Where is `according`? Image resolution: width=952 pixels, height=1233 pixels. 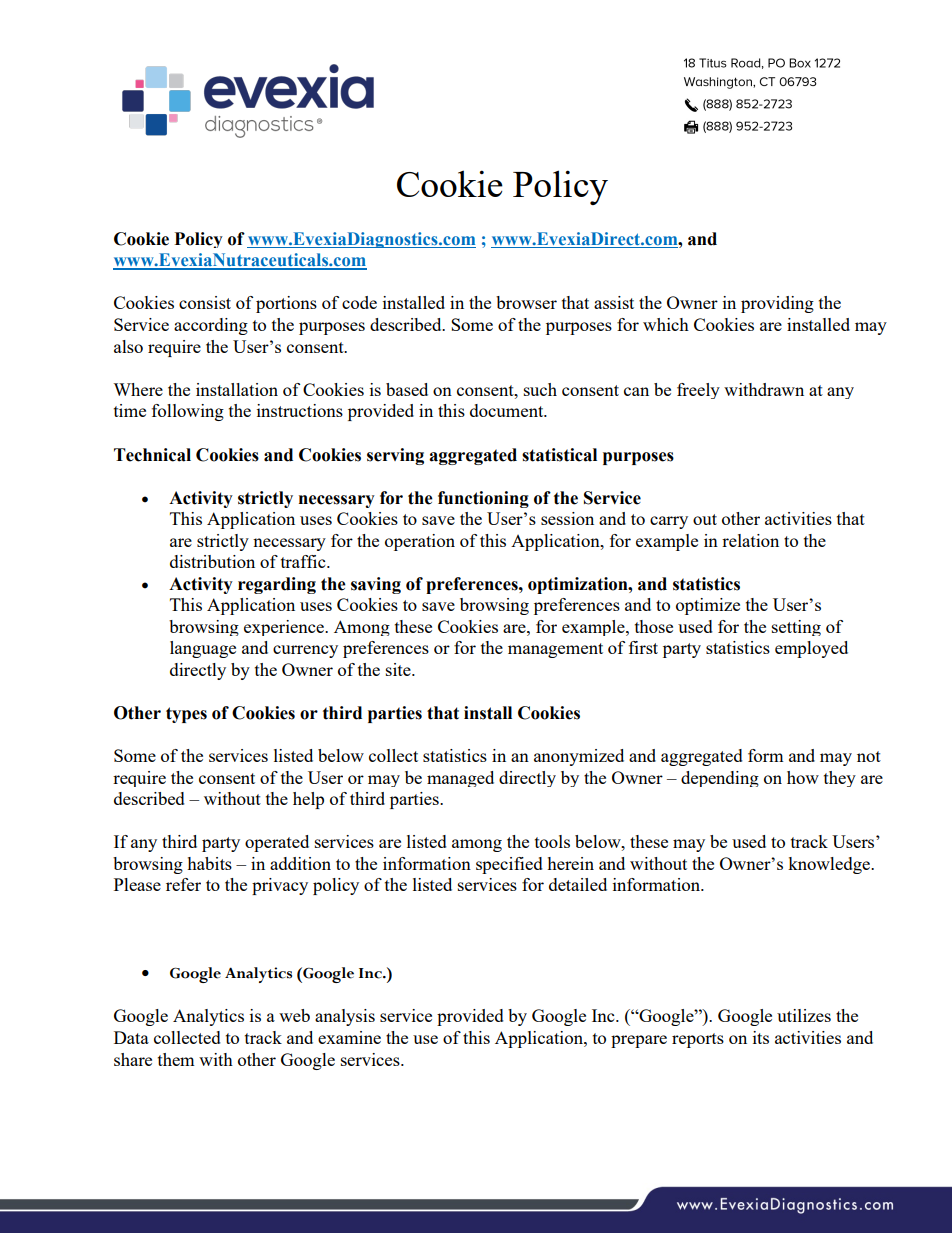 according is located at coordinates (211, 326).
